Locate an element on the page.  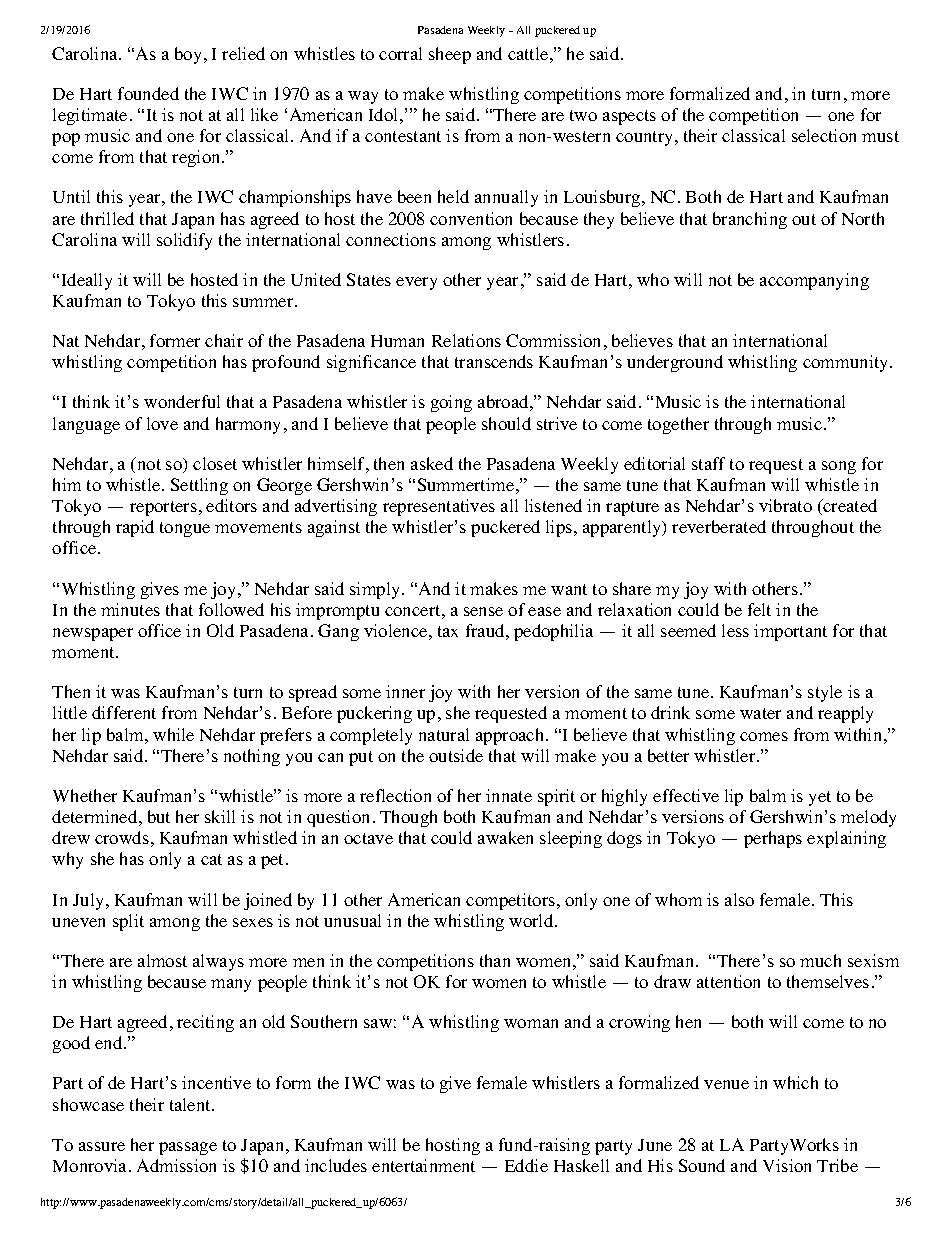
sheep is located at coordinates (450, 55).
